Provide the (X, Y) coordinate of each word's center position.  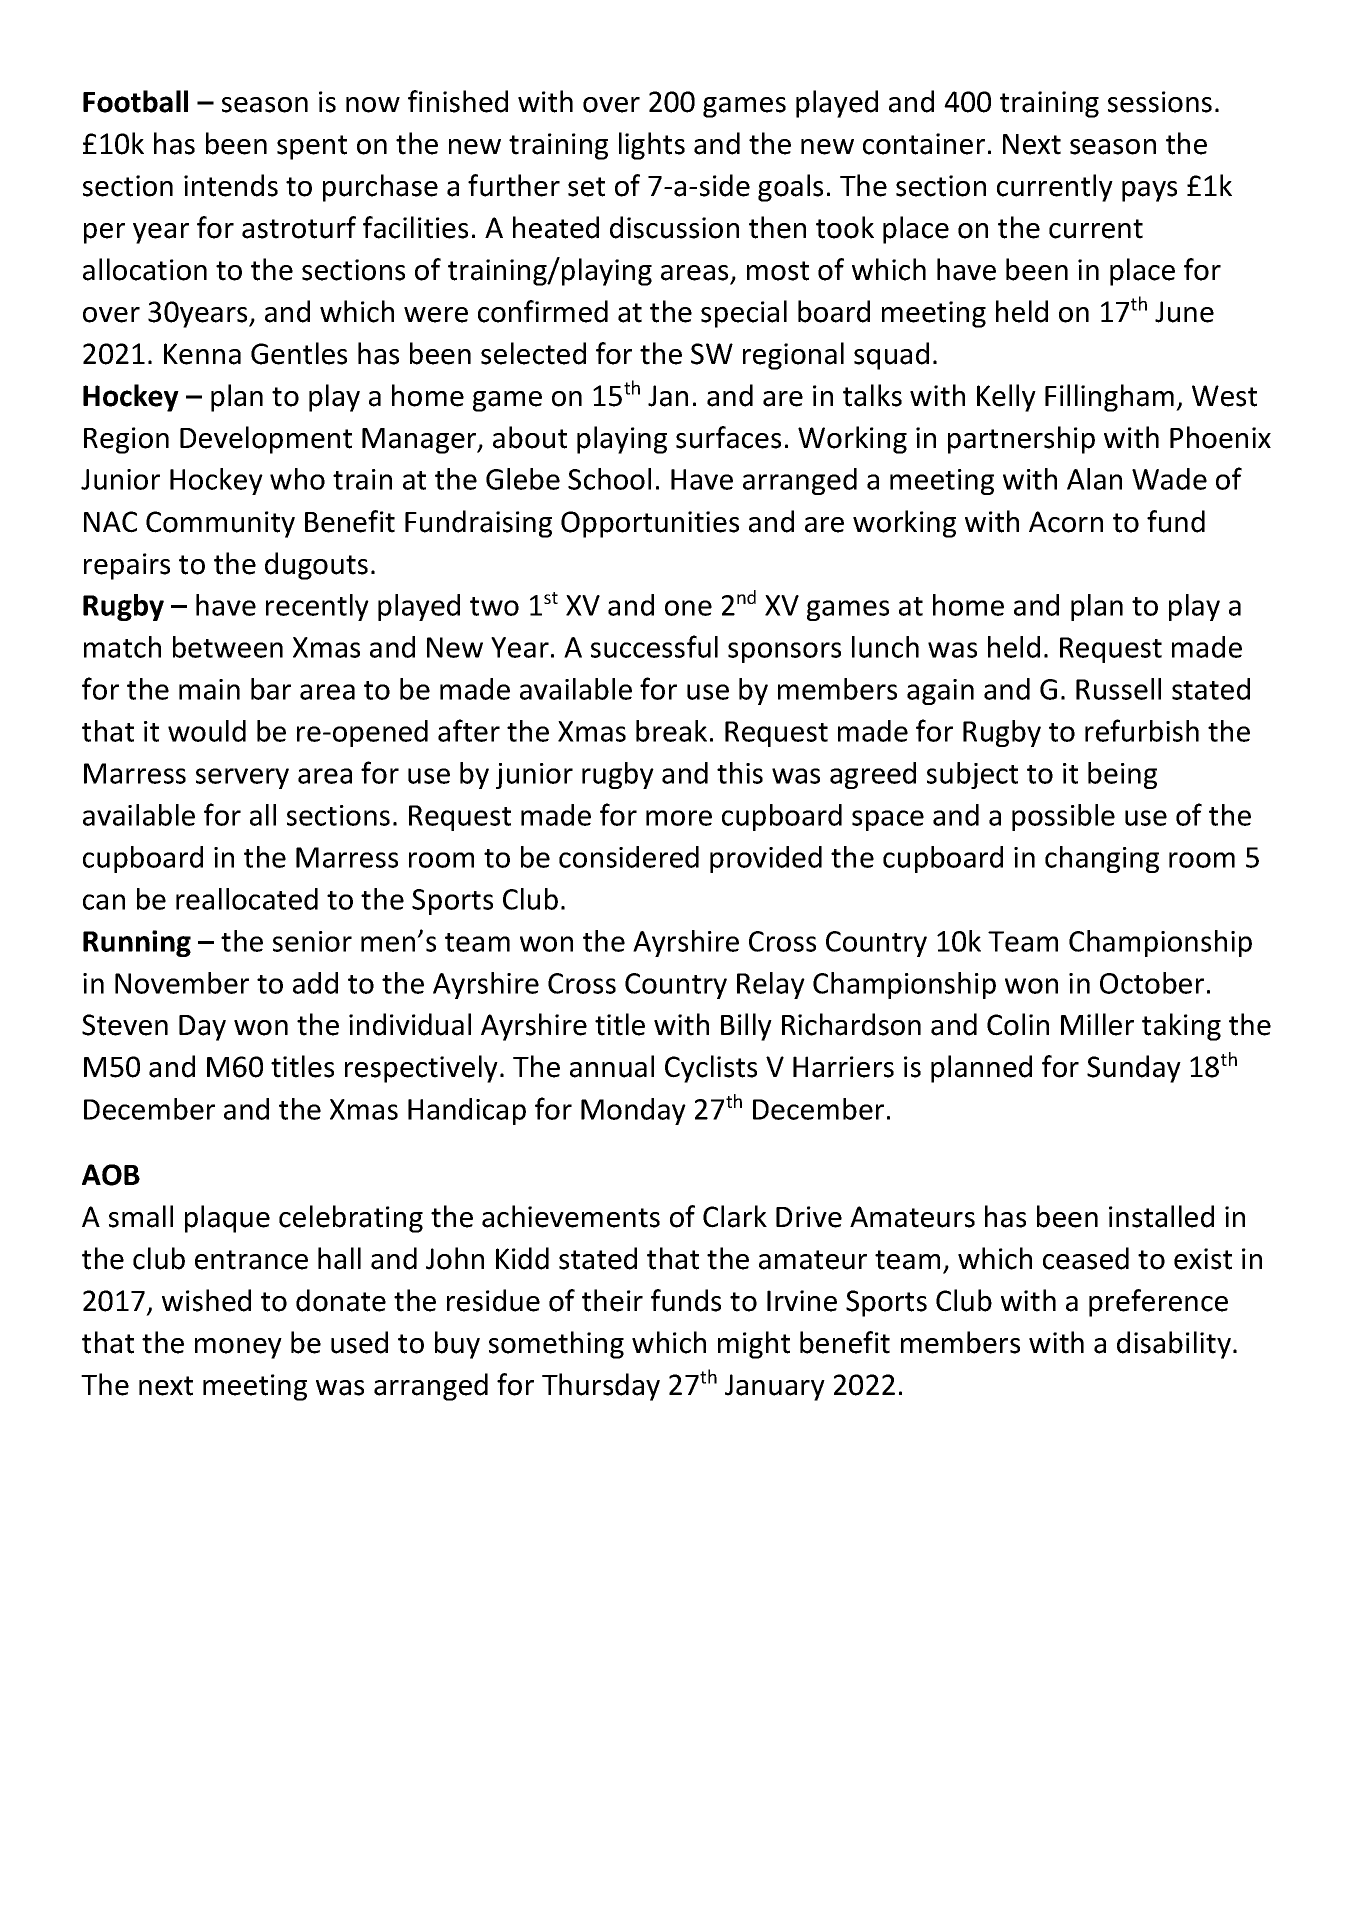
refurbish (1142, 730)
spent (312, 147)
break (671, 731)
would (207, 731)
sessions (1160, 102)
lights (652, 146)
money (238, 1348)
